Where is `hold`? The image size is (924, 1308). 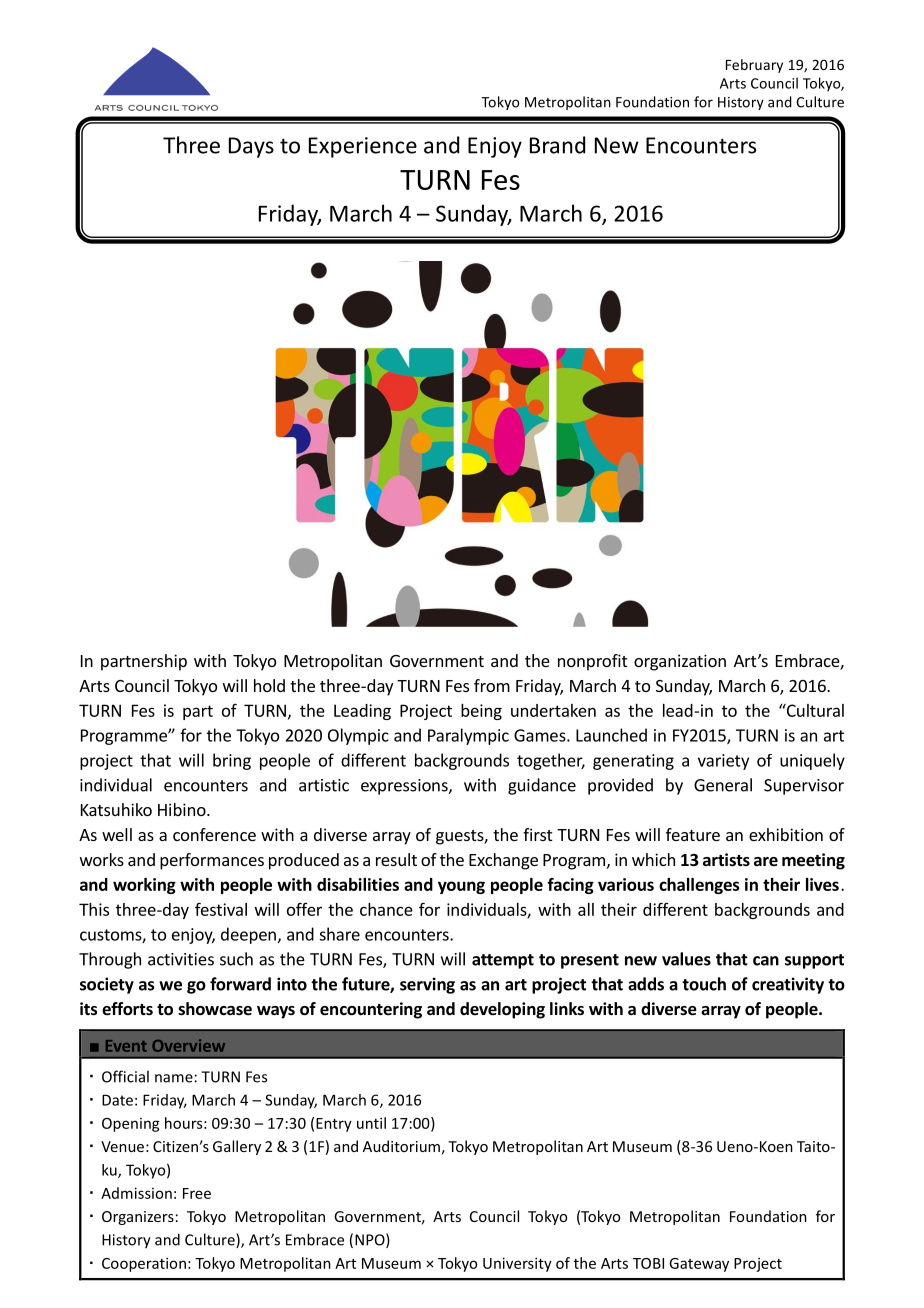 hold is located at coordinates (269, 685).
